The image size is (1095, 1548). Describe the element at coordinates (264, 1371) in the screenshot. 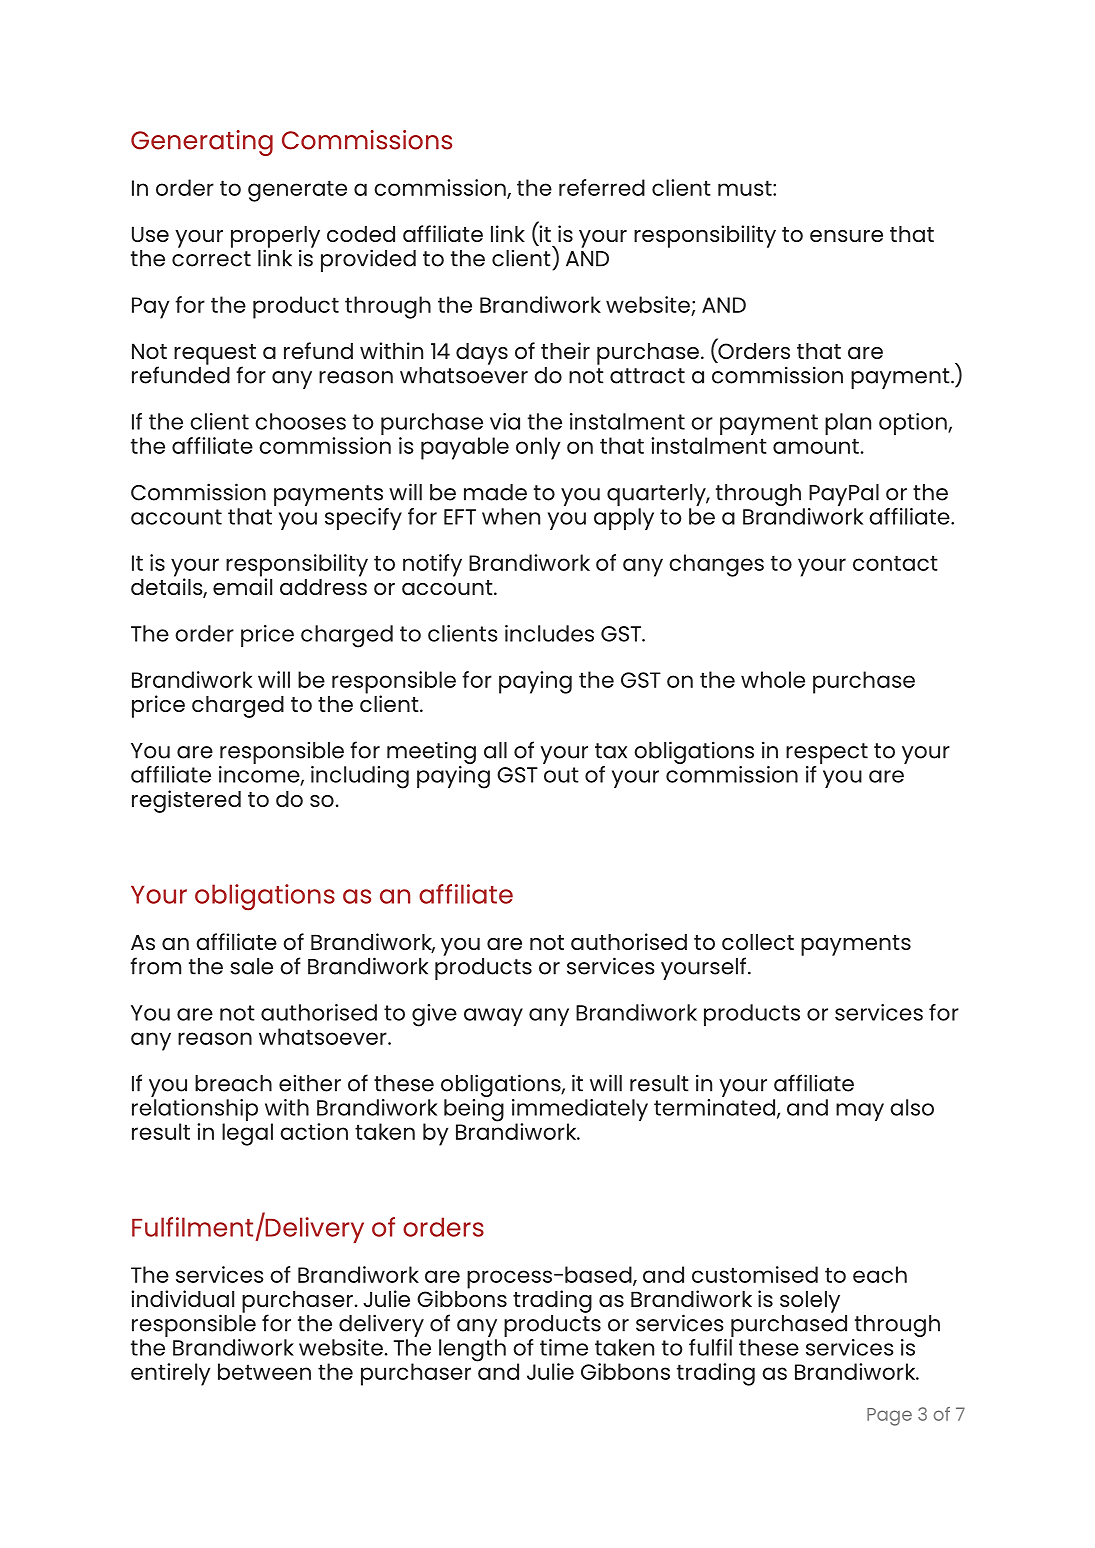

I see `between` at that location.
